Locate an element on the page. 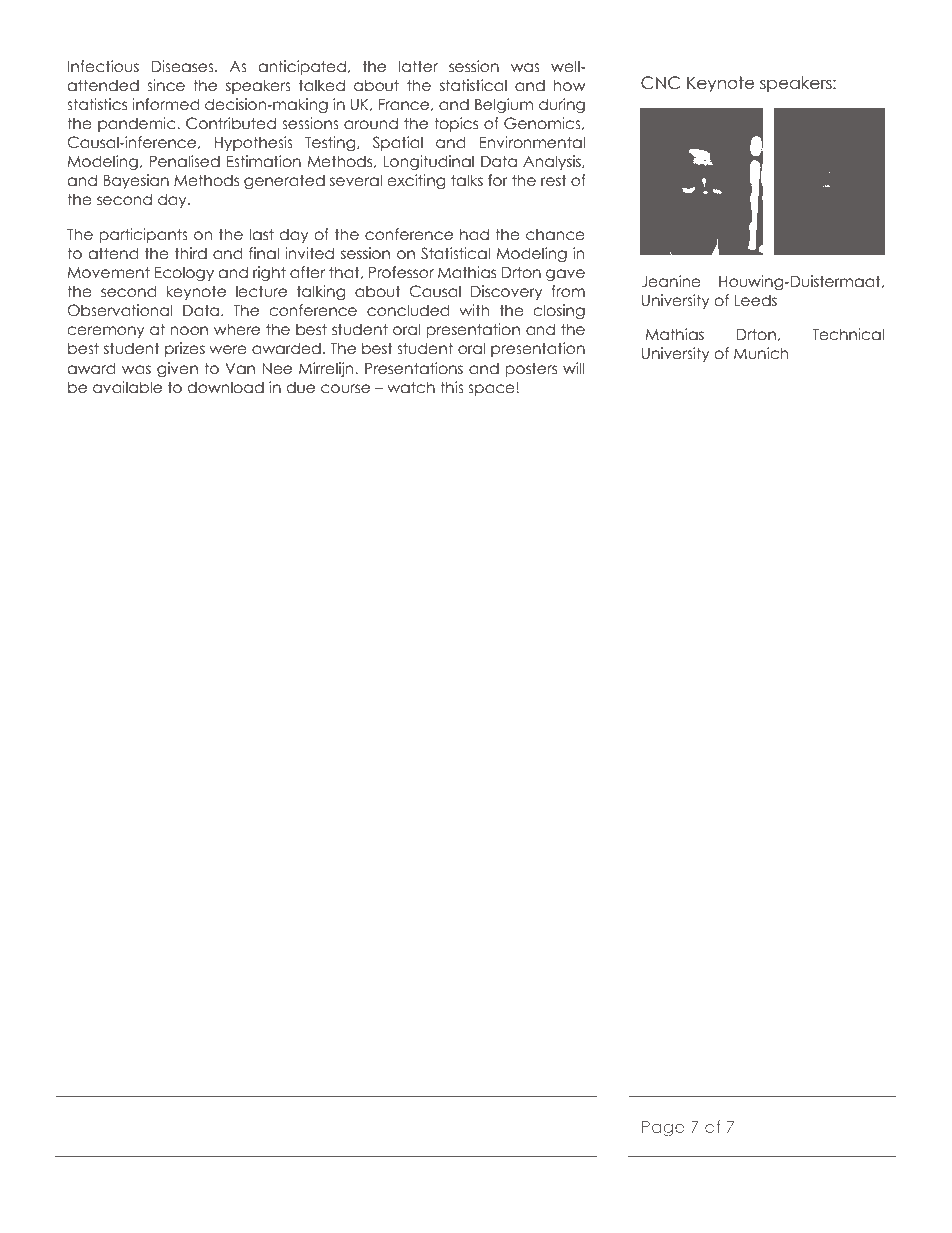 This document has width=952, height=1233. Belgium is located at coordinates (504, 105).
